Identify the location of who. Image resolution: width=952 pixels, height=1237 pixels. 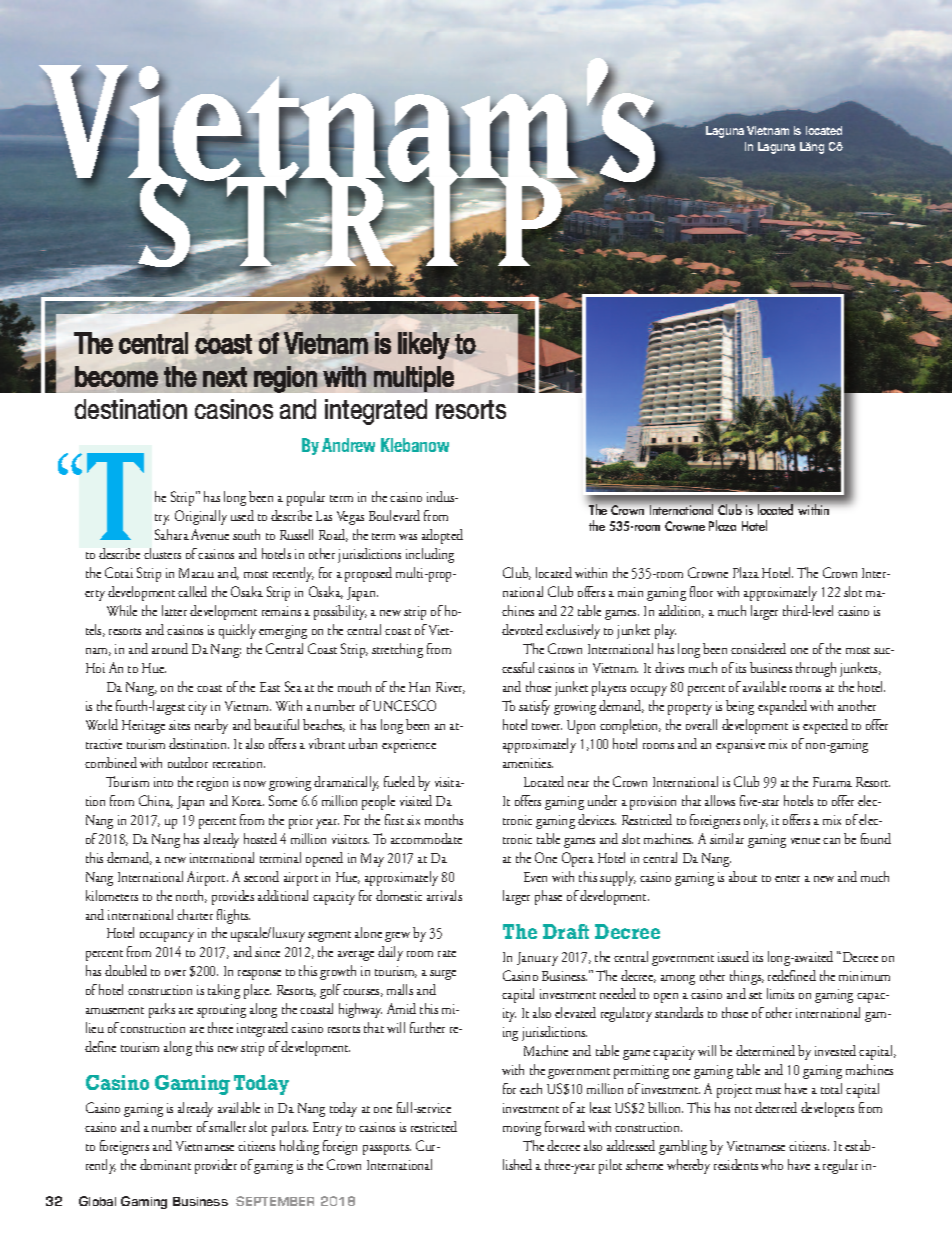
(772, 1164).
